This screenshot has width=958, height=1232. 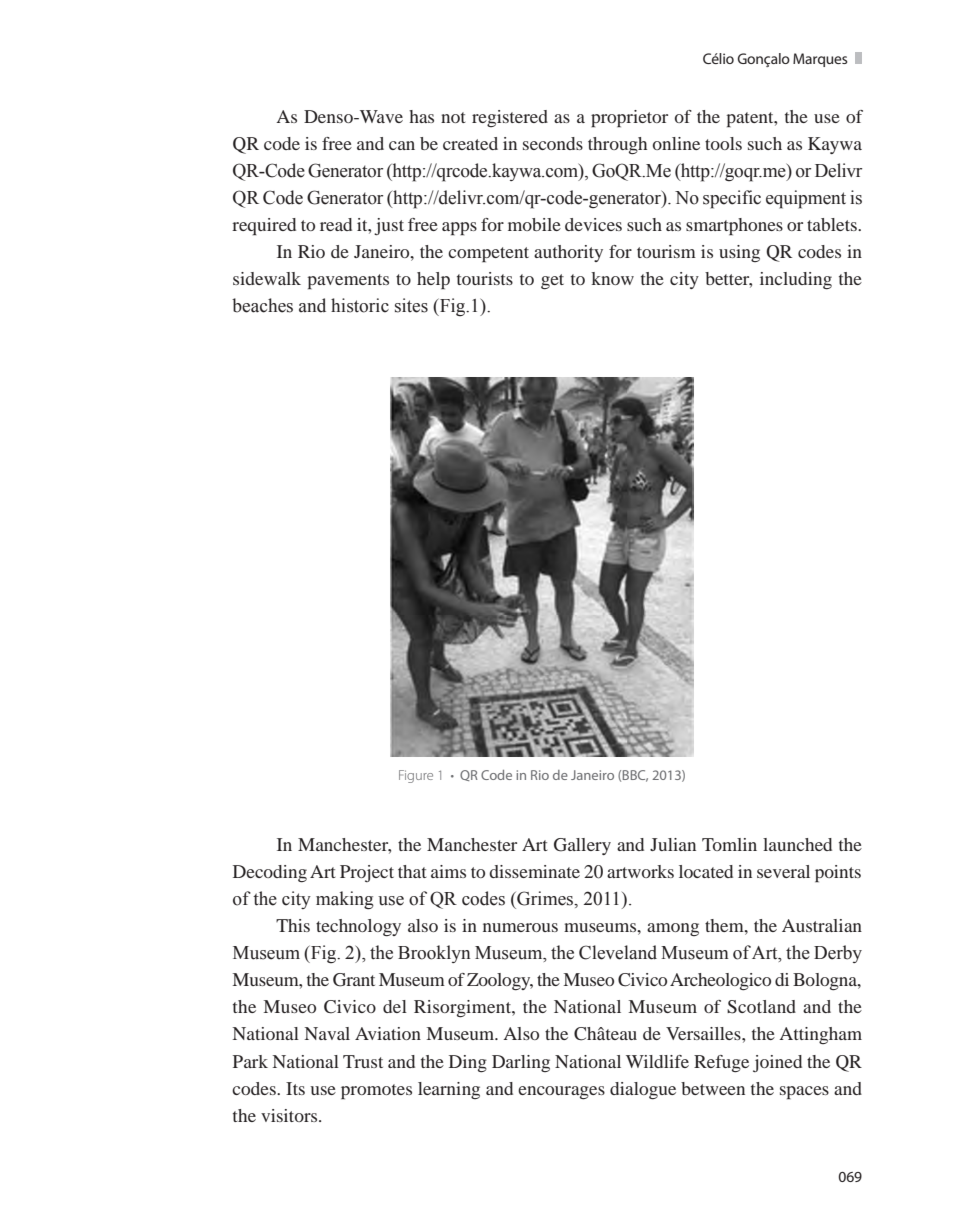 I want to click on launched, so click(x=797, y=844).
